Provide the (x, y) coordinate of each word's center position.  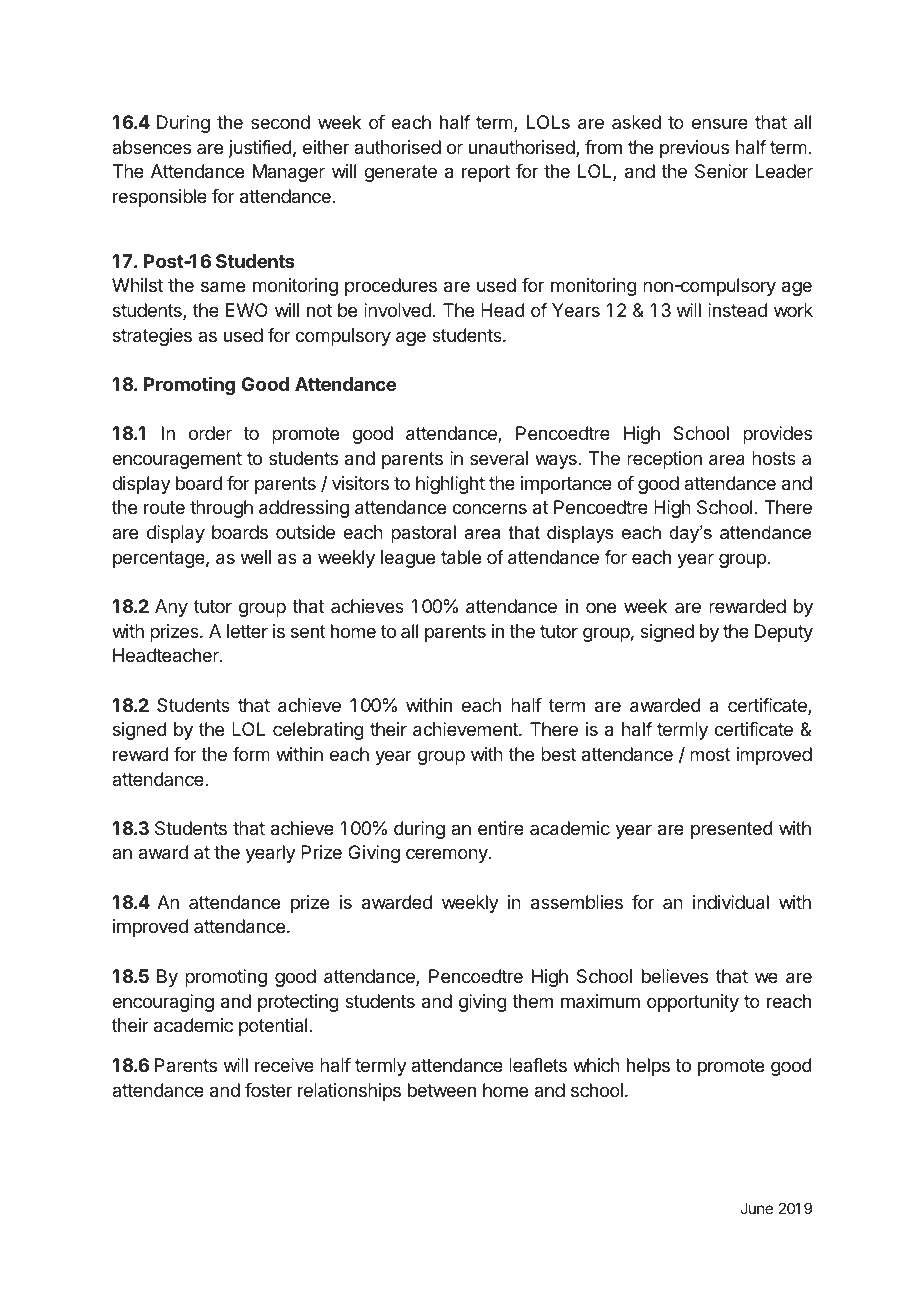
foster (268, 1090)
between (442, 1090)
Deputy (784, 633)
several (499, 458)
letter (247, 631)
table (461, 557)
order (210, 433)
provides (777, 435)
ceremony (448, 855)
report (486, 173)
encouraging (163, 1003)
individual (731, 902)
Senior (722, 171)
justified (260, 149)
